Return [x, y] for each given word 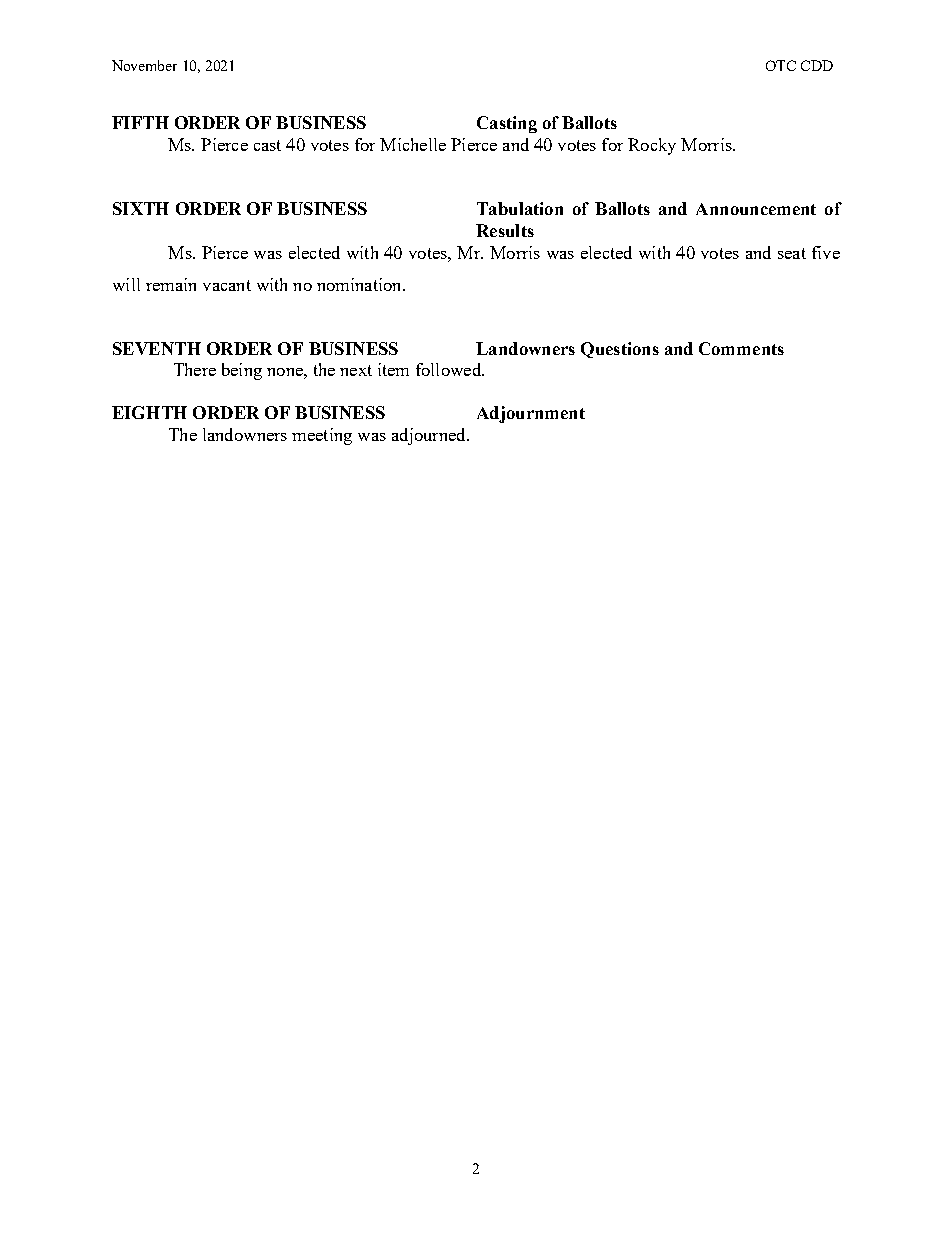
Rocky [652, 146]
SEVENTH [157, 348]
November [144, 65]
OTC [781, 65]
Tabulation [520, 208]
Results [505, 230]
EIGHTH [149, 412]
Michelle [413, 144]
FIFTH [140, 122]
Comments [741, 348]
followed [450, 369]
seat [792, 253]
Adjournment [531, 414]
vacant [227, 285]
